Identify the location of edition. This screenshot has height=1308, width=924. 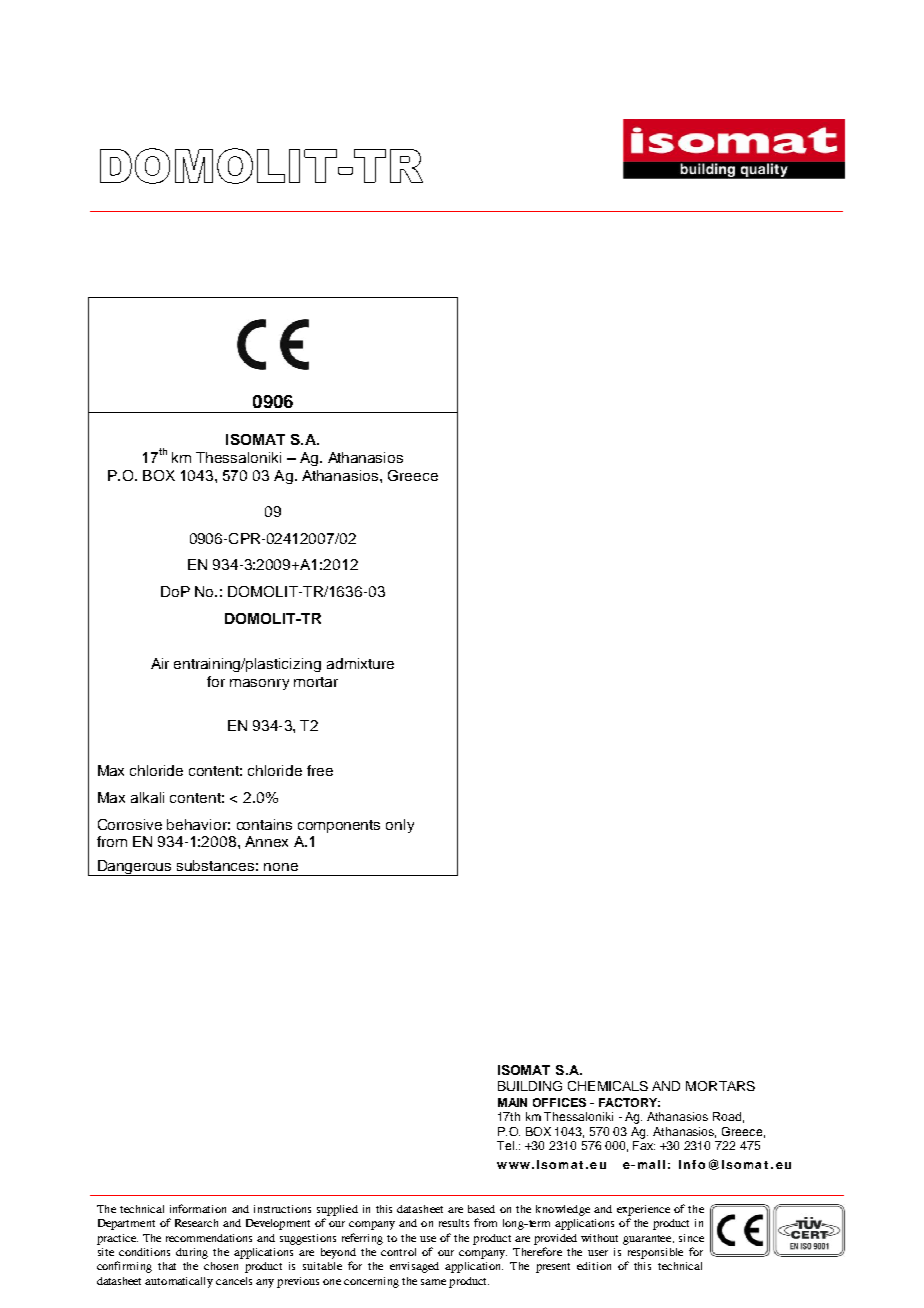
(594, 1266).
